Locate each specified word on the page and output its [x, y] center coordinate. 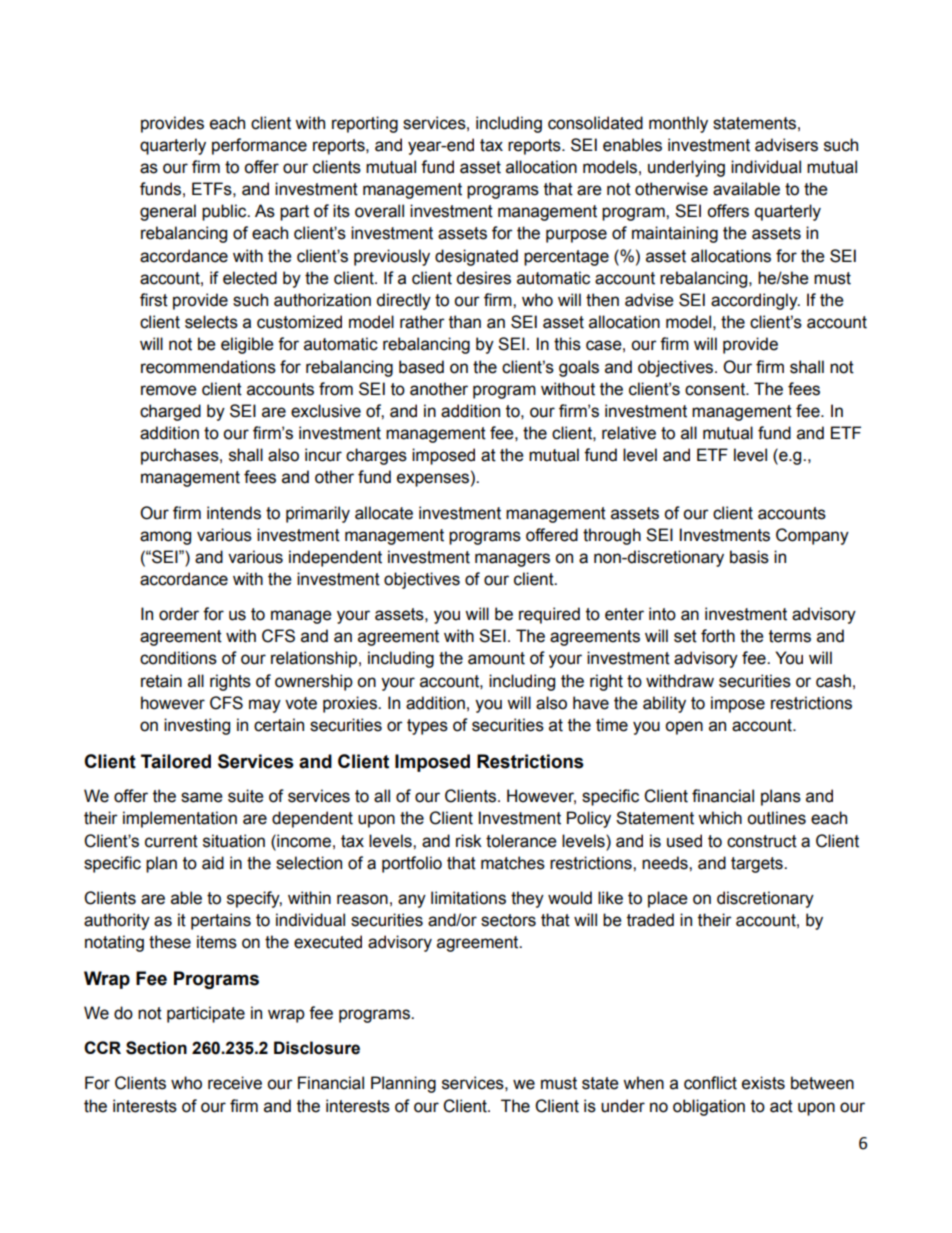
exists [763, 1083]
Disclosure [317, 1048]
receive [235, 1083]
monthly [678, 124]
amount [496, 658]
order [179, 614]
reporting [365, 124]
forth [718, 636]
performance [259, 146]
